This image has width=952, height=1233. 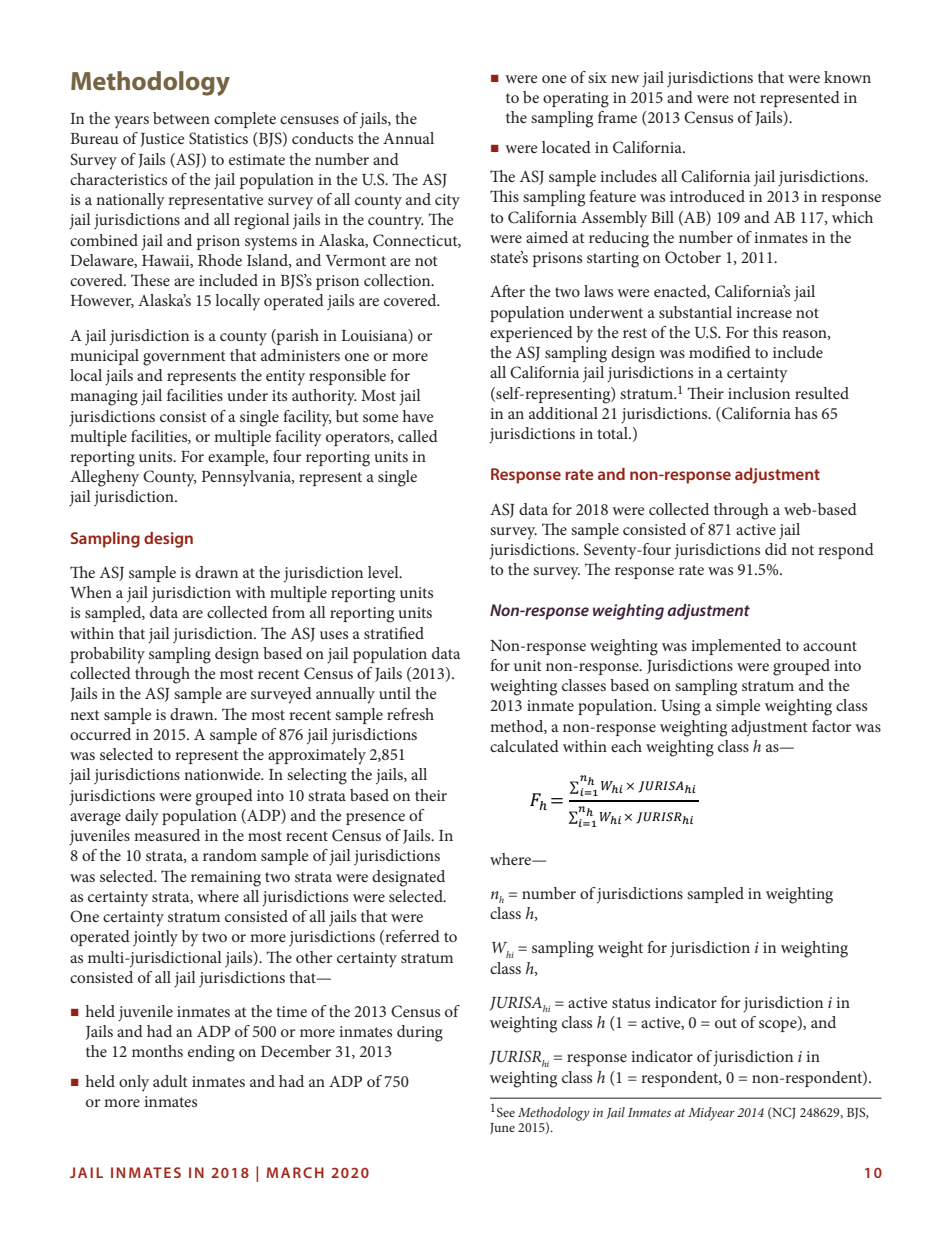 I want to click on June, so click(x=502, y=1128).
